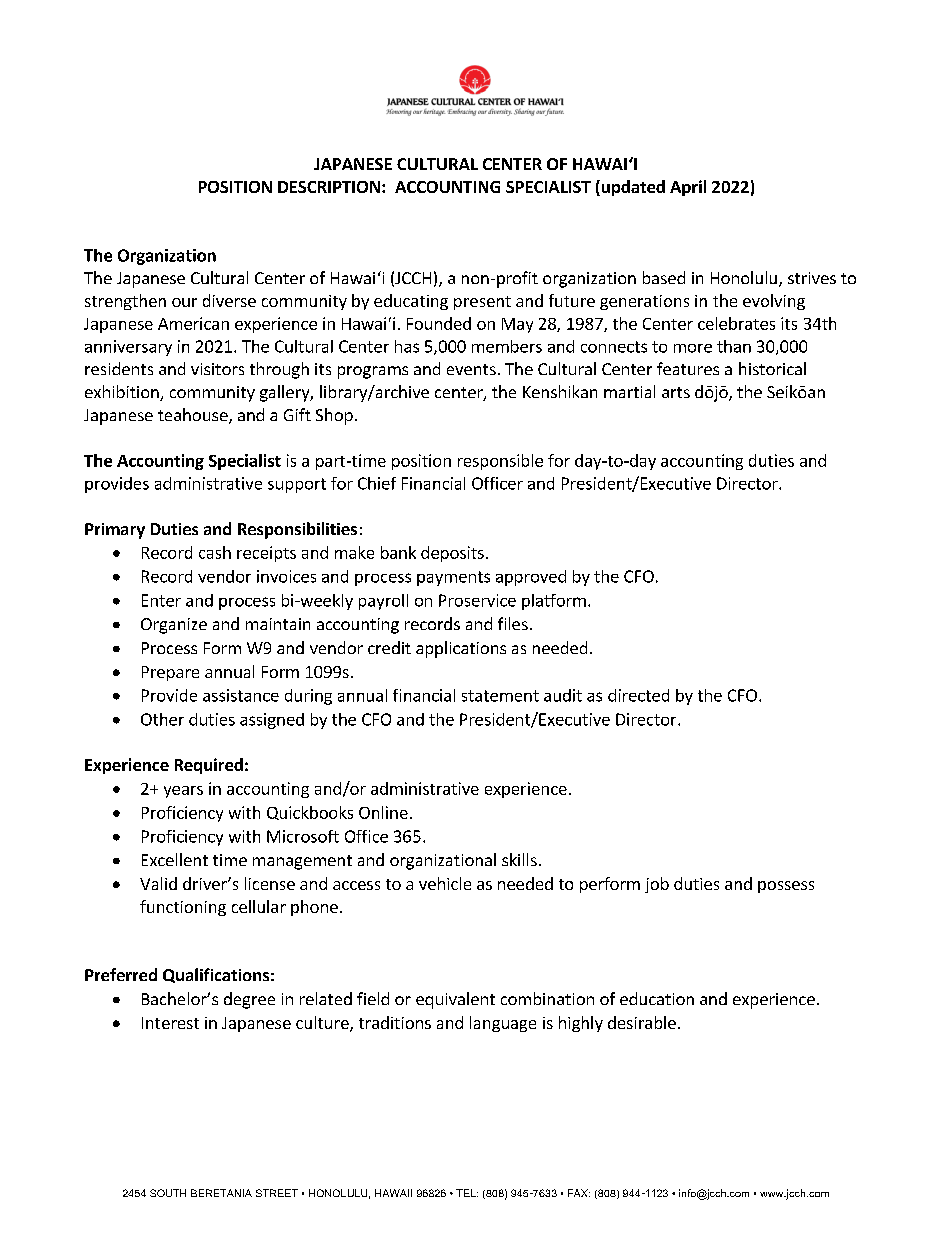  Describe the element at coordinates (482, 303) in the screenshot. I see `present` at that location.
